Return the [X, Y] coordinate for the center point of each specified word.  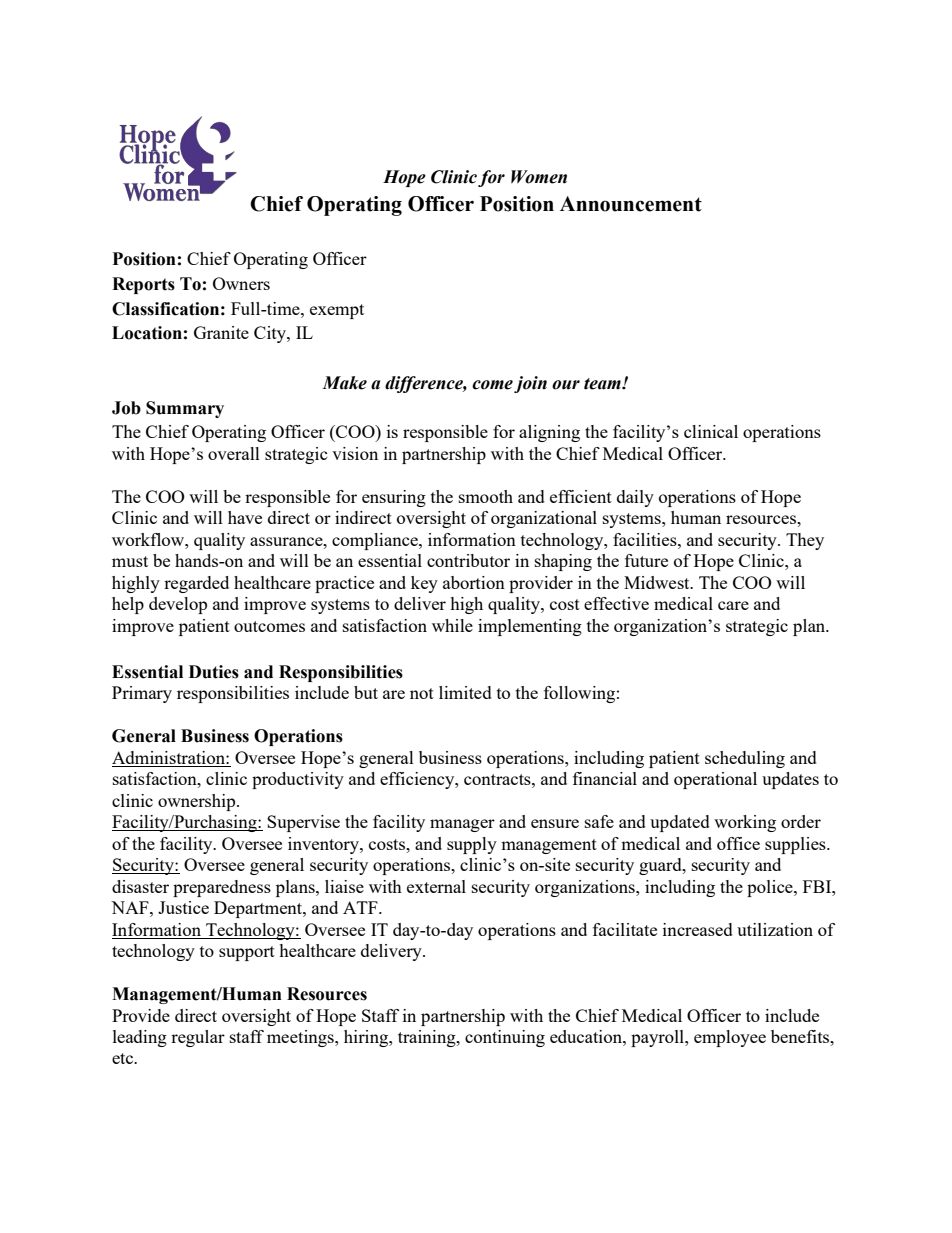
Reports [143, 285]
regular [198, 1038]
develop [178, 605]
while [452, 625]
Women [539, 177]
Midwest [658, 582]
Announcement [631, 204]
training [428, 1038]
